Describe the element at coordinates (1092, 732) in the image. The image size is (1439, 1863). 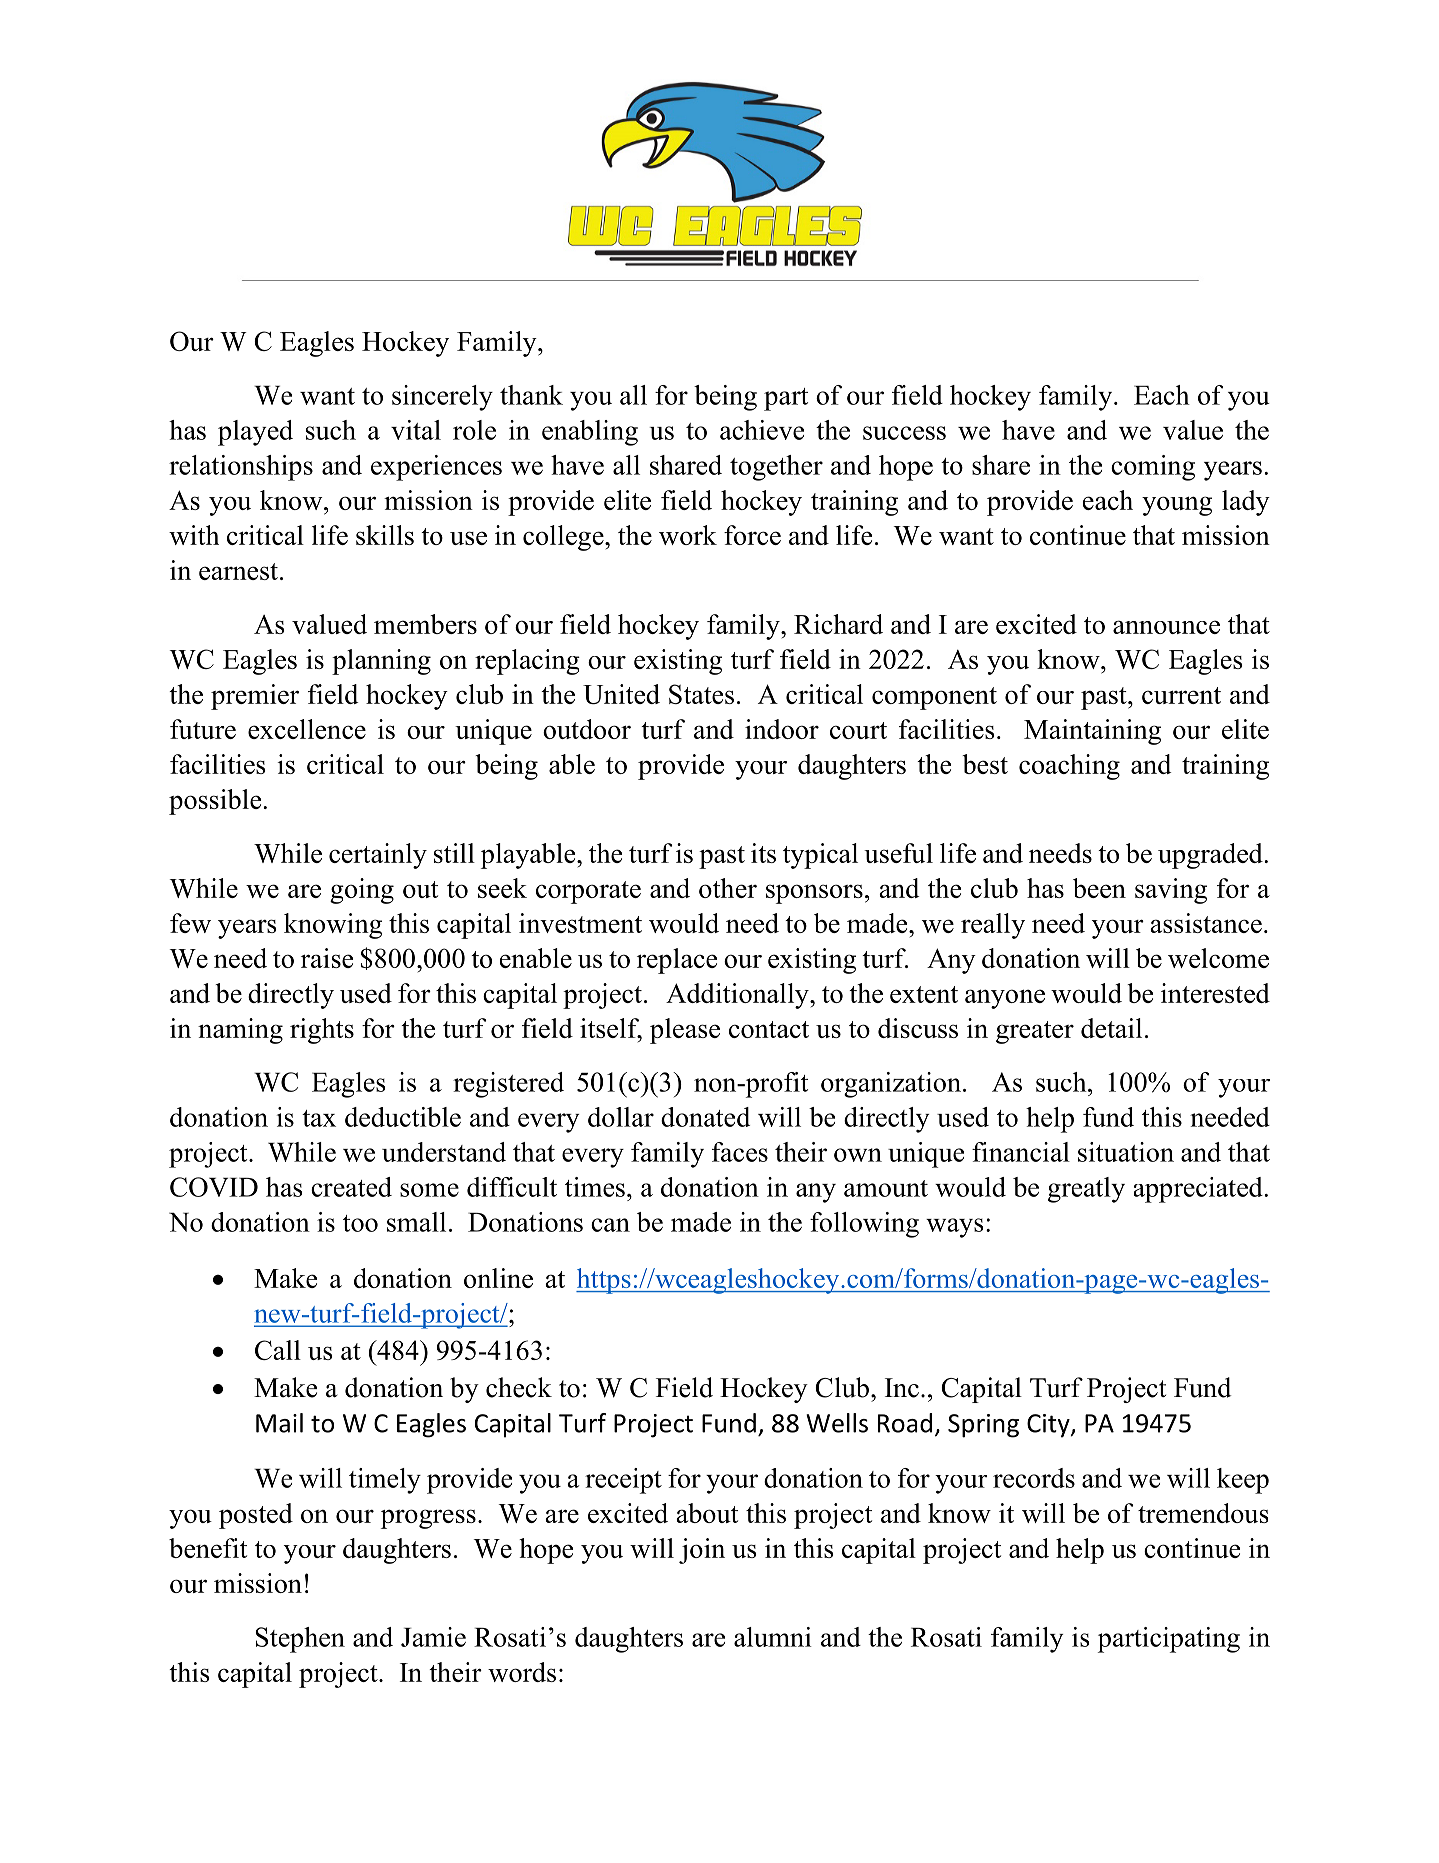
I see `Maintaining` at that location.
